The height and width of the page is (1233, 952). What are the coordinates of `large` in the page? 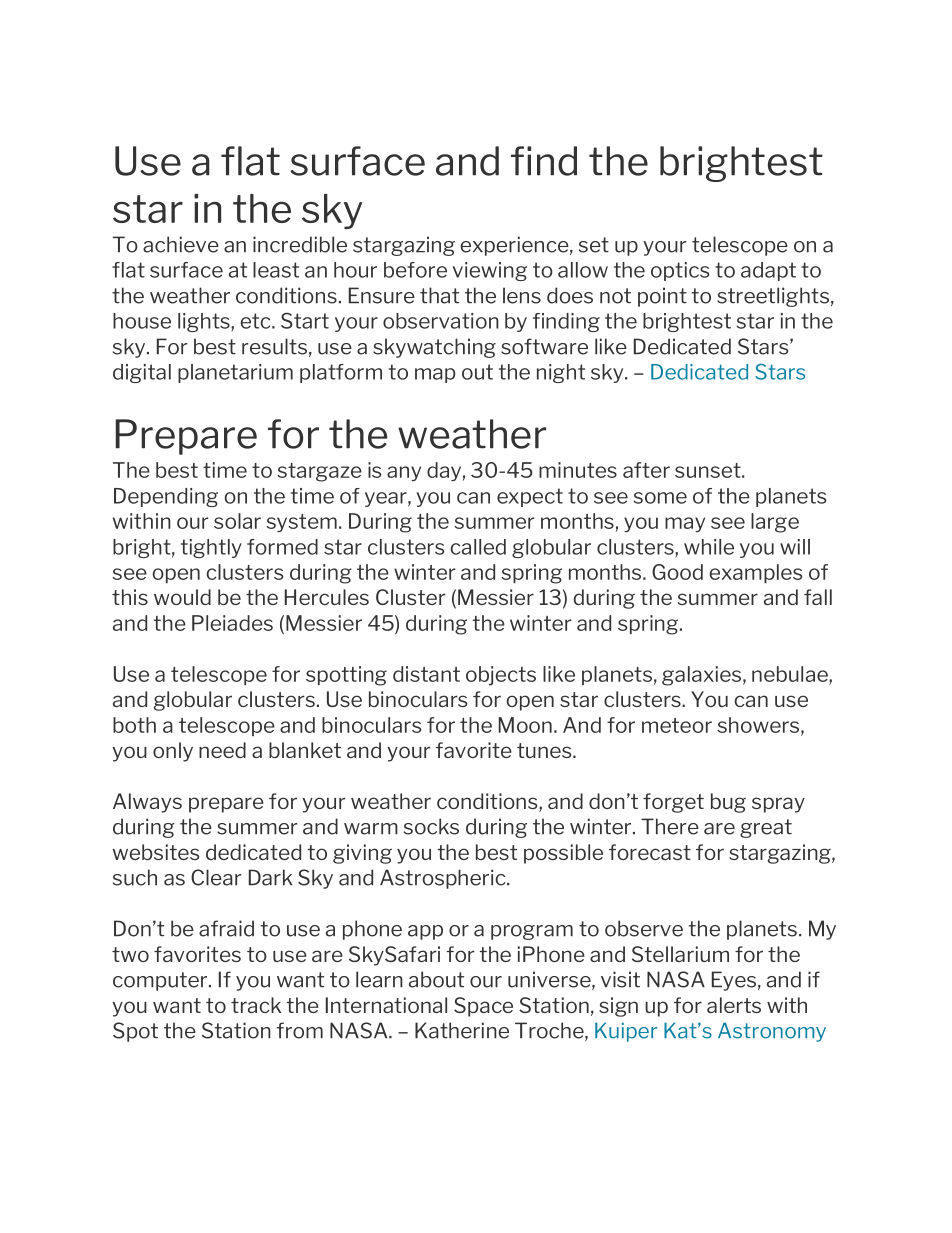 It's located at (775, 523).
